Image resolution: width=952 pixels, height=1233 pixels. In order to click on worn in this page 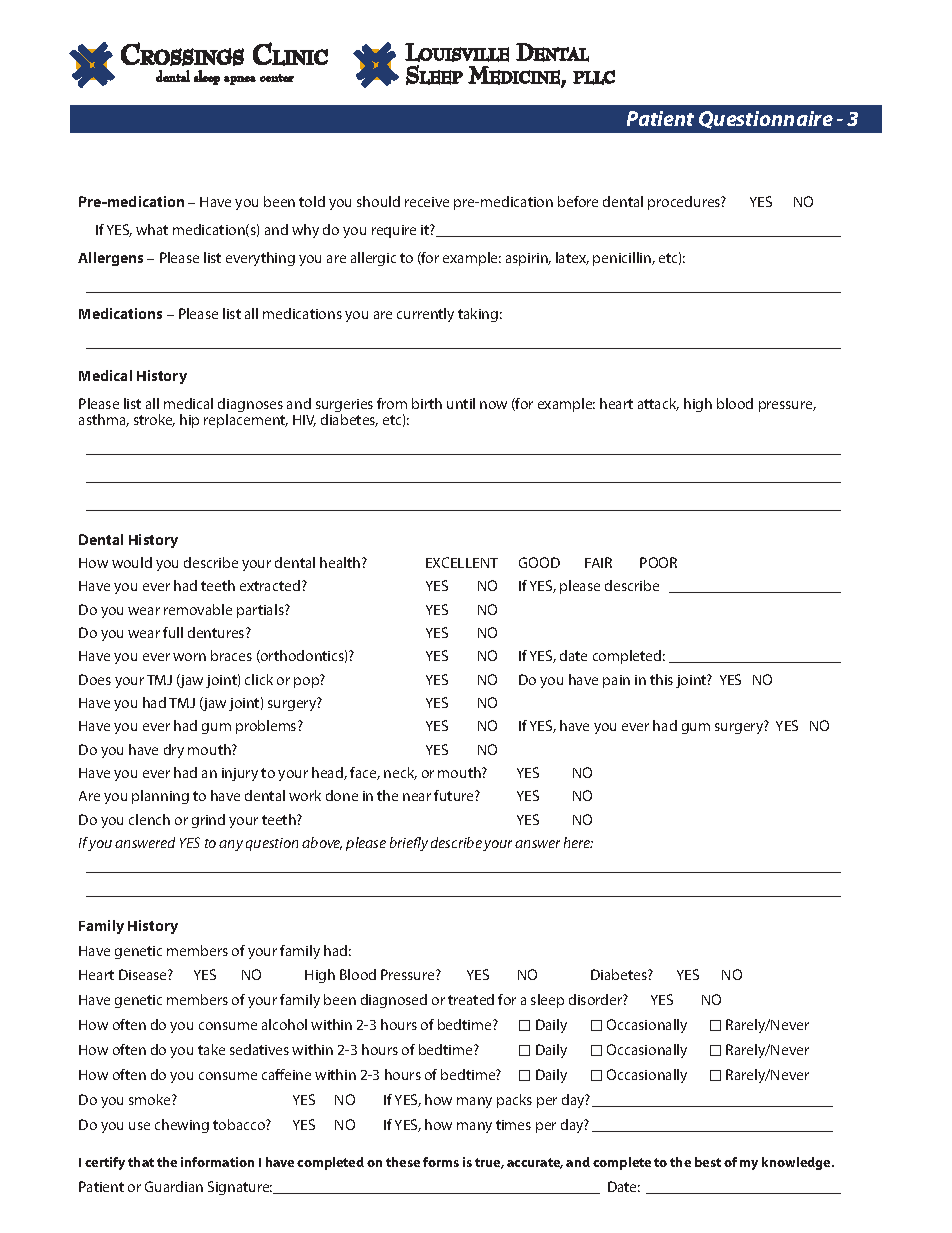, I will do `click(189, 657)`.
